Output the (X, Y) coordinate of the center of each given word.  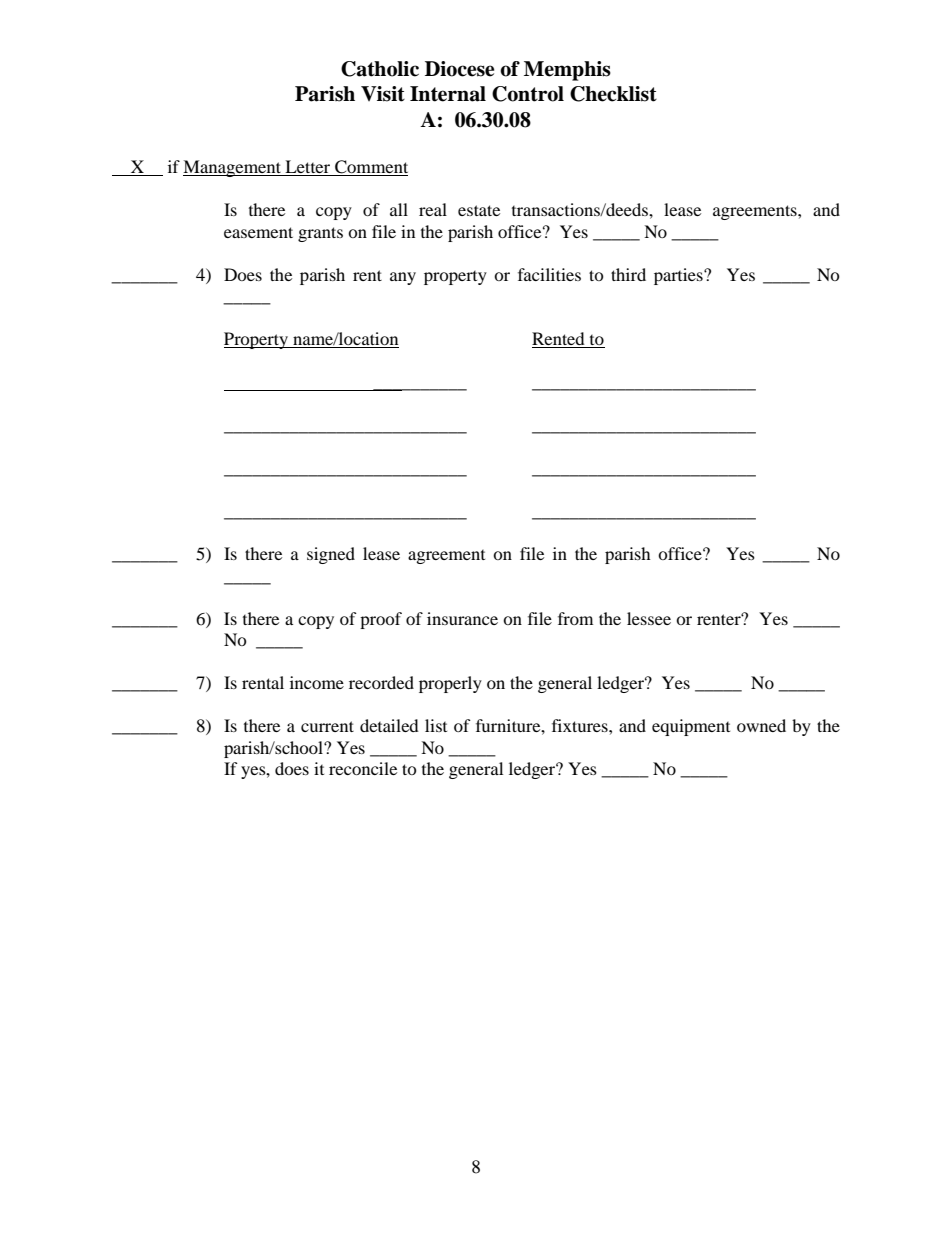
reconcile (363, 768)
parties (679, 276)
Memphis (567, 71)
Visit (383, 94)
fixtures (581, 725)
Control (528, 94)
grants (320, 234)
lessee (649, 618)
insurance (462, 618)
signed (331, 555)
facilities (549, 274)
